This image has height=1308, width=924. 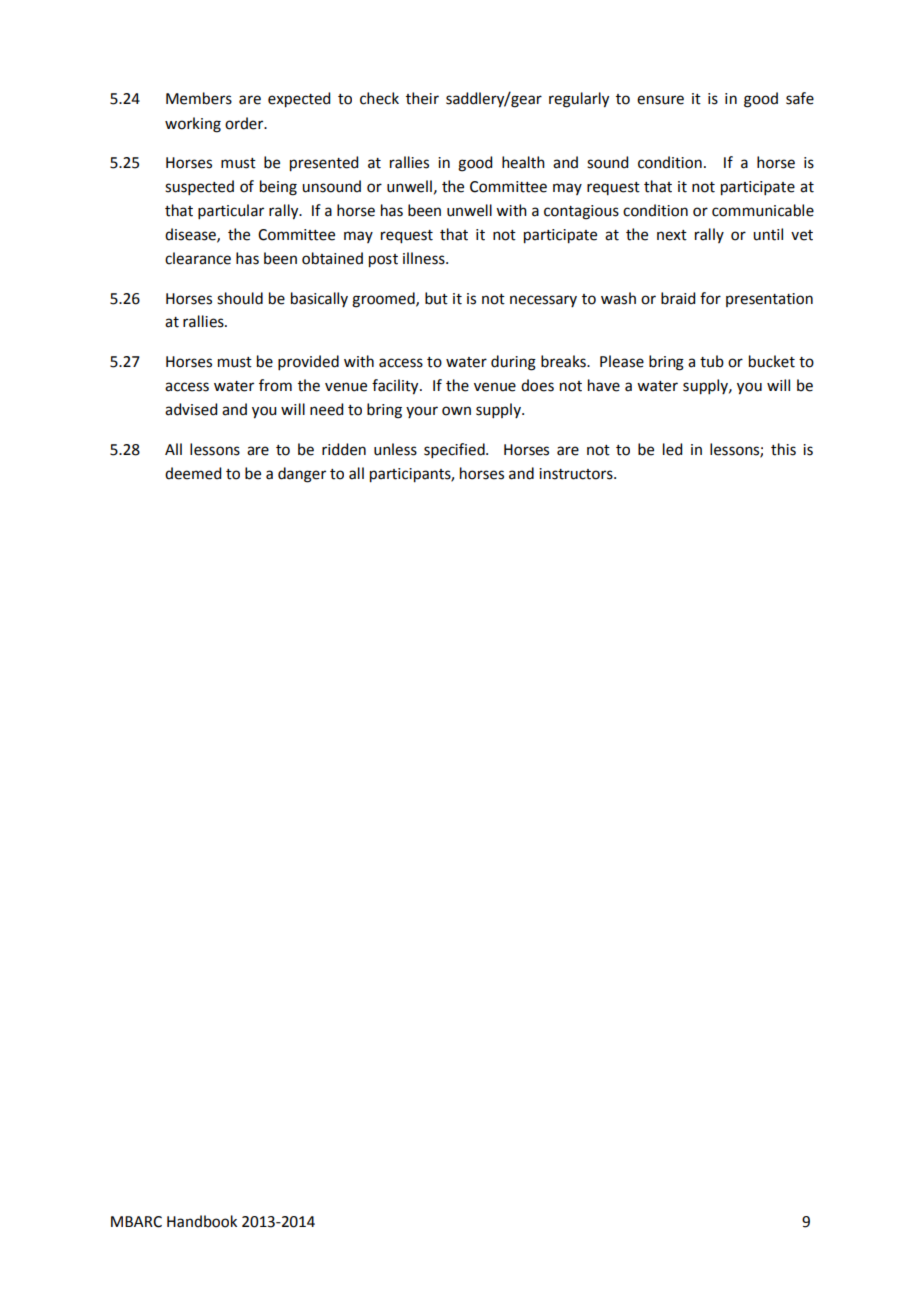 What do you see at coordinates (660, 100) in the image?
I see `ensure` at bounding box center [660, 100].
